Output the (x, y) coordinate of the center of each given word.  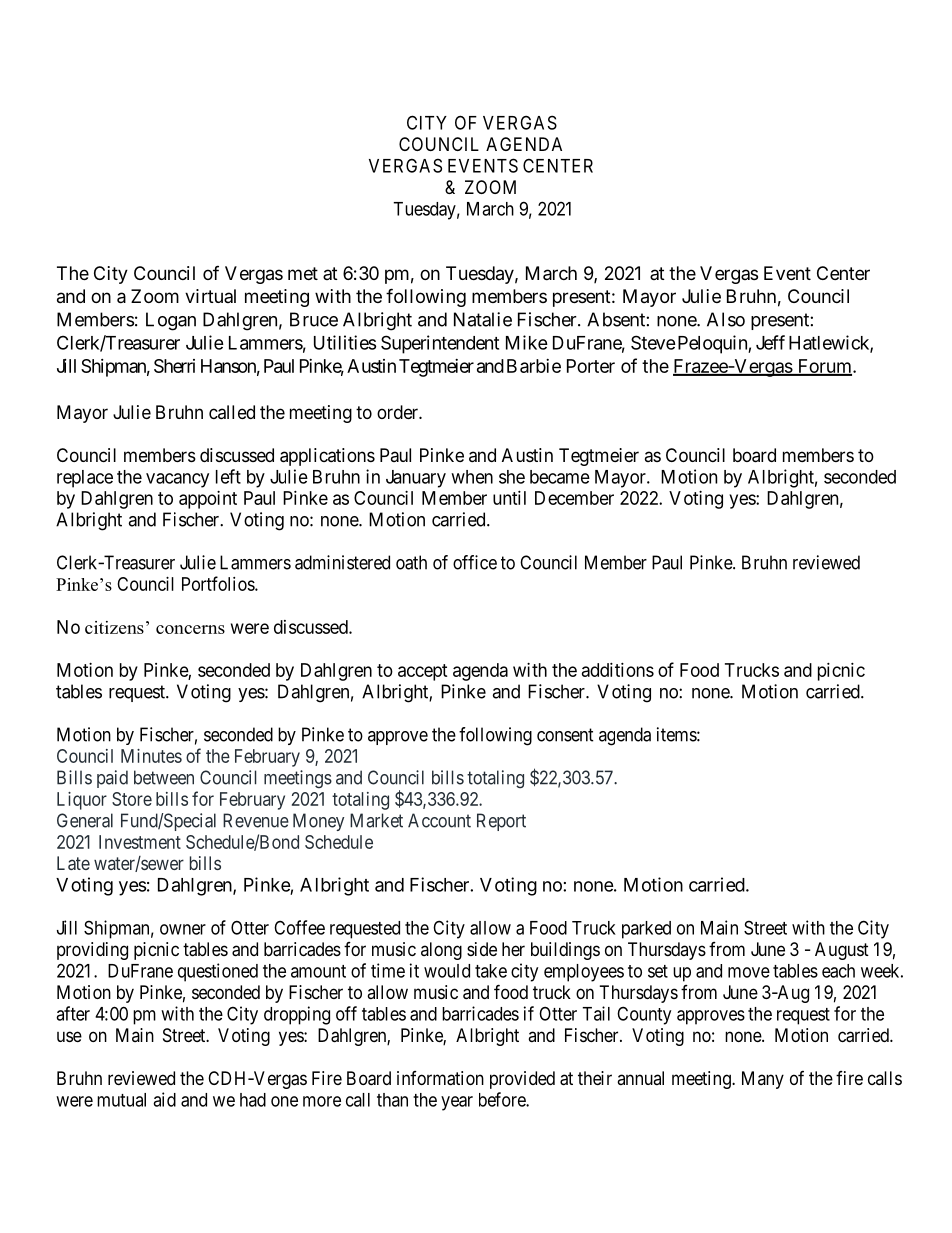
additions (618, 670)
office (475, 562)
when (472, 477)
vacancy (177, 480)
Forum (824, 367)
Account (439, 820)
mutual (121, 1100)
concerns (190, 629)
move (749, 972)
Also (726, 319)
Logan (171, 321)
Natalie (483, 319)
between (164, 777)
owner (183, 929)
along (441, 951)
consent (565, 735)
